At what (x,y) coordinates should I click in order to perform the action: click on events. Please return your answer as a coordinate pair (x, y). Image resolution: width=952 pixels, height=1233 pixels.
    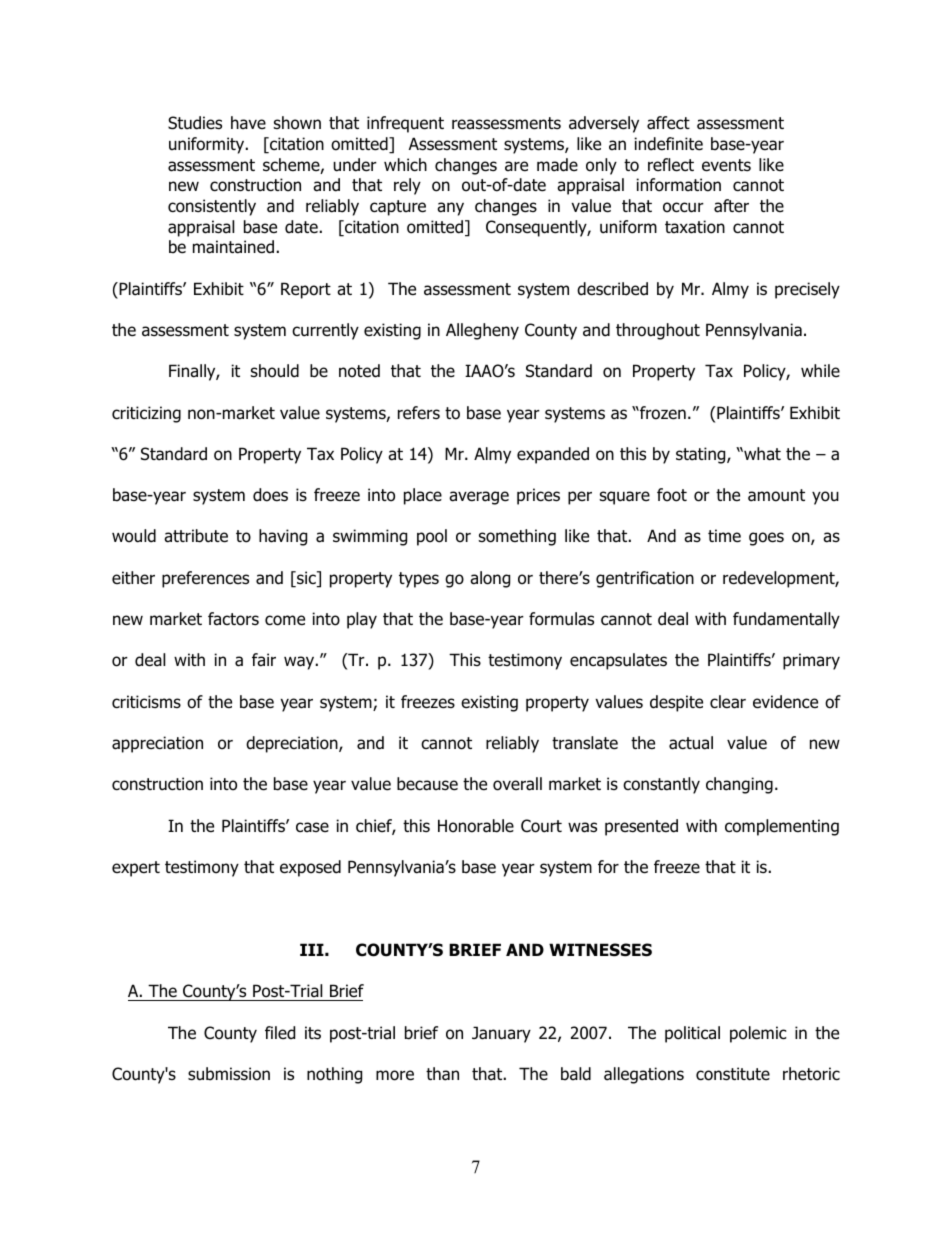
    Looking at the image, I should click on (726, 165).
